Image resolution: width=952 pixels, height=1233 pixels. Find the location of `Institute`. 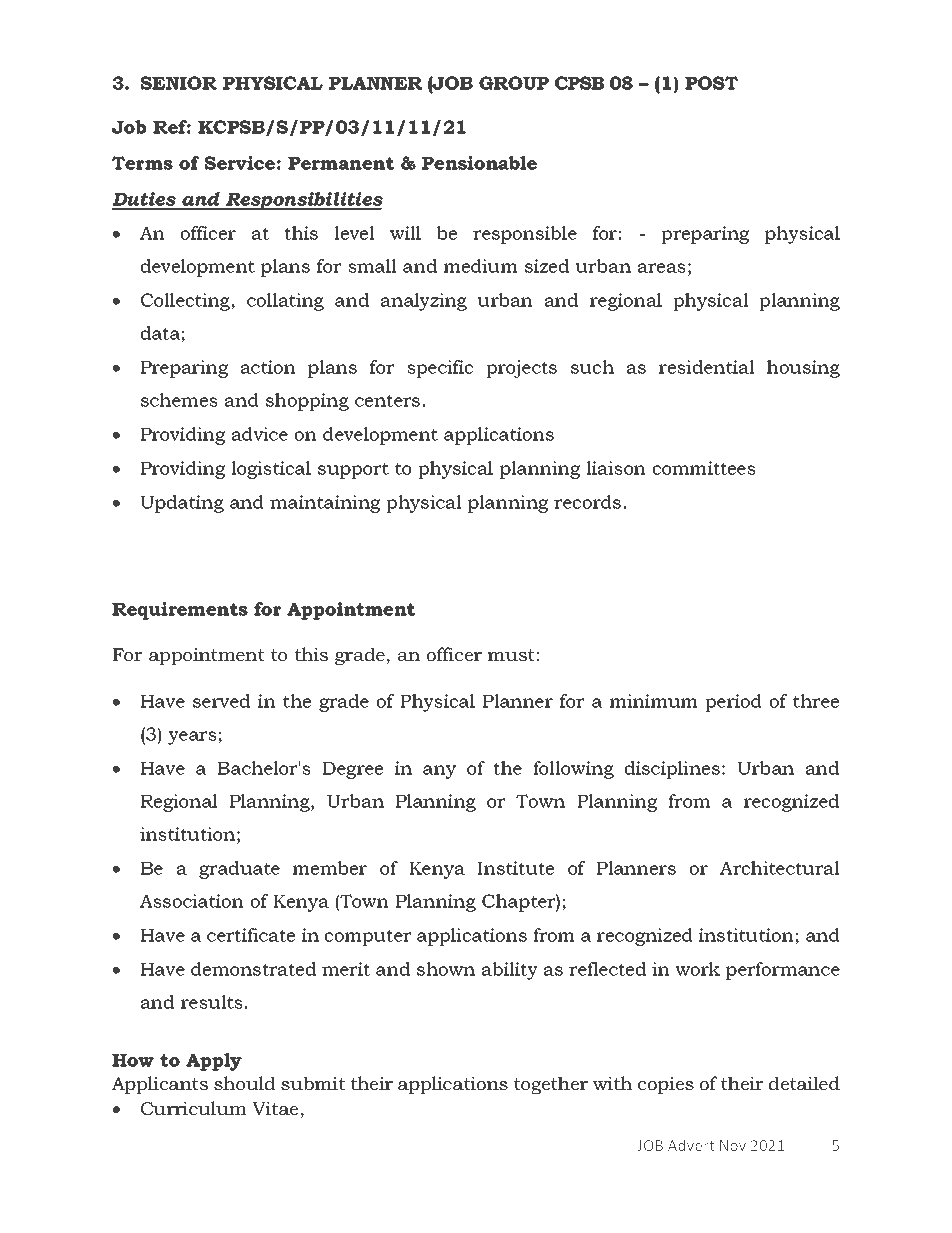

Institute is located at coordinates (515, 868).
